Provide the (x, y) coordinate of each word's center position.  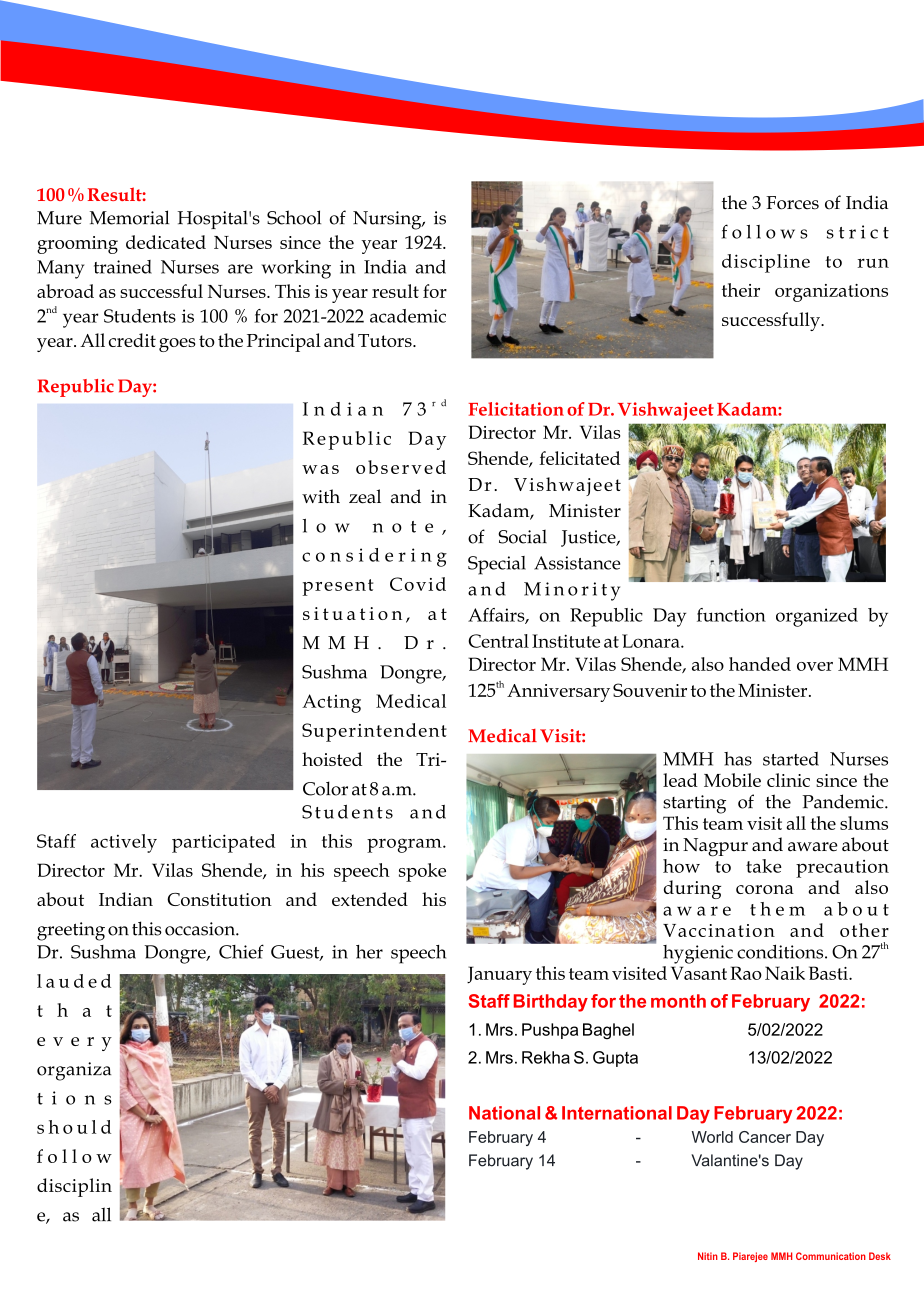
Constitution (219, 899)
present (338, 587)
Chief (241, 951)
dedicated (166, 242)
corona (765, 889)
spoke (422, 872)
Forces (792, 203)
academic (408, 316)
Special (497, 565)
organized (817, 617)
